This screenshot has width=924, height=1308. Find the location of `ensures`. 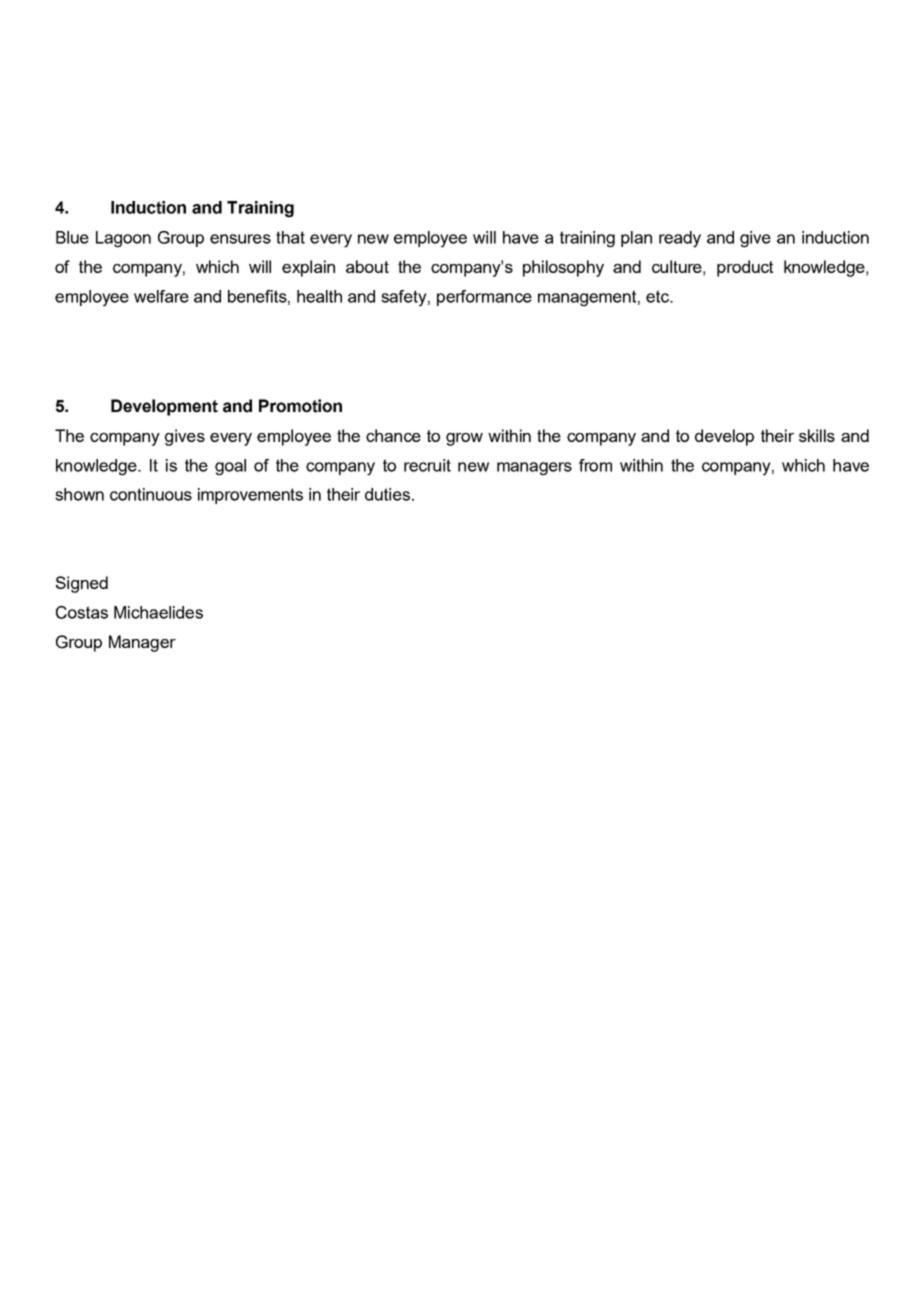

ensures is located at coordinates (240, 239).
